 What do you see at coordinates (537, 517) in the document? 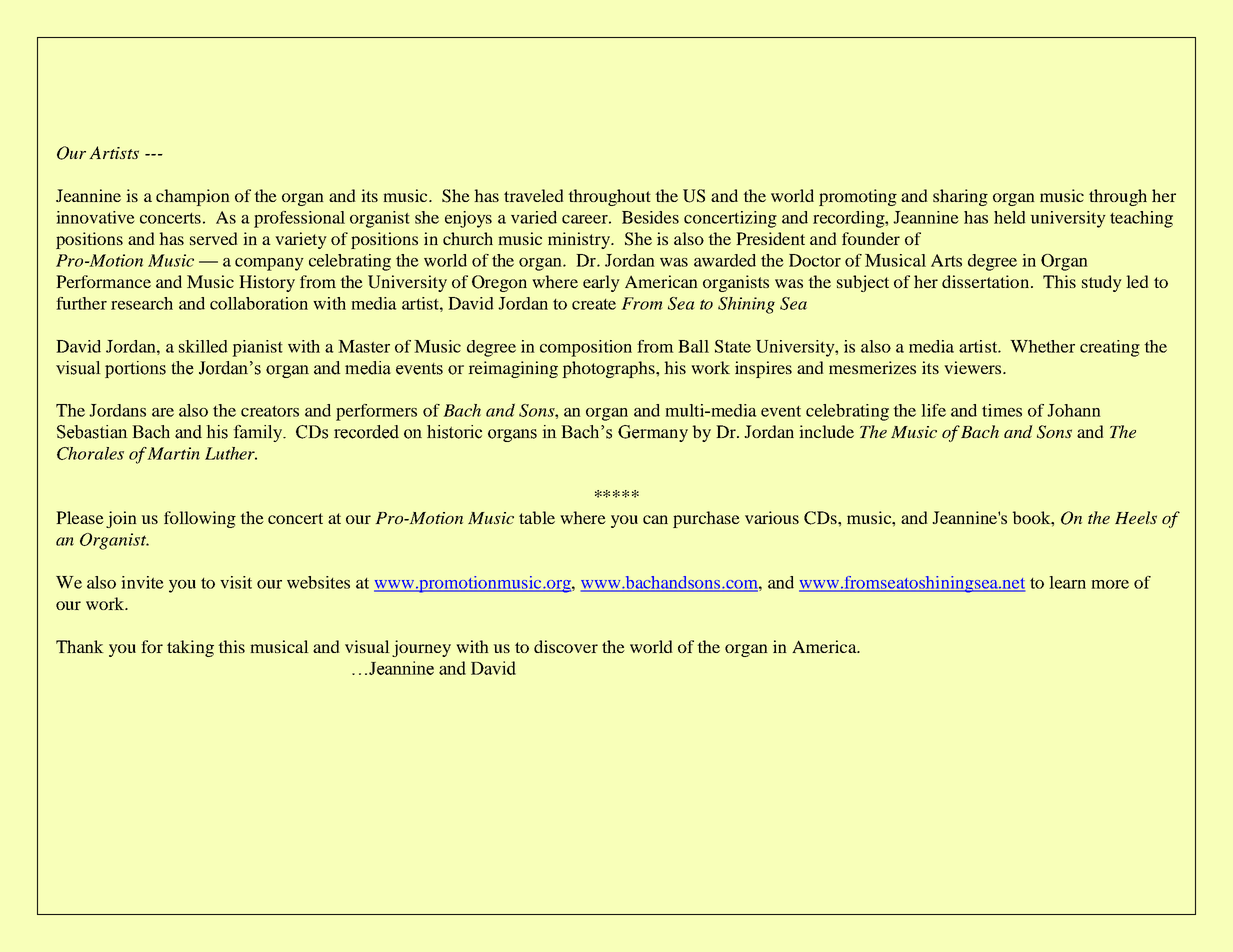
I see `table` at bounding box center [537, 517].
